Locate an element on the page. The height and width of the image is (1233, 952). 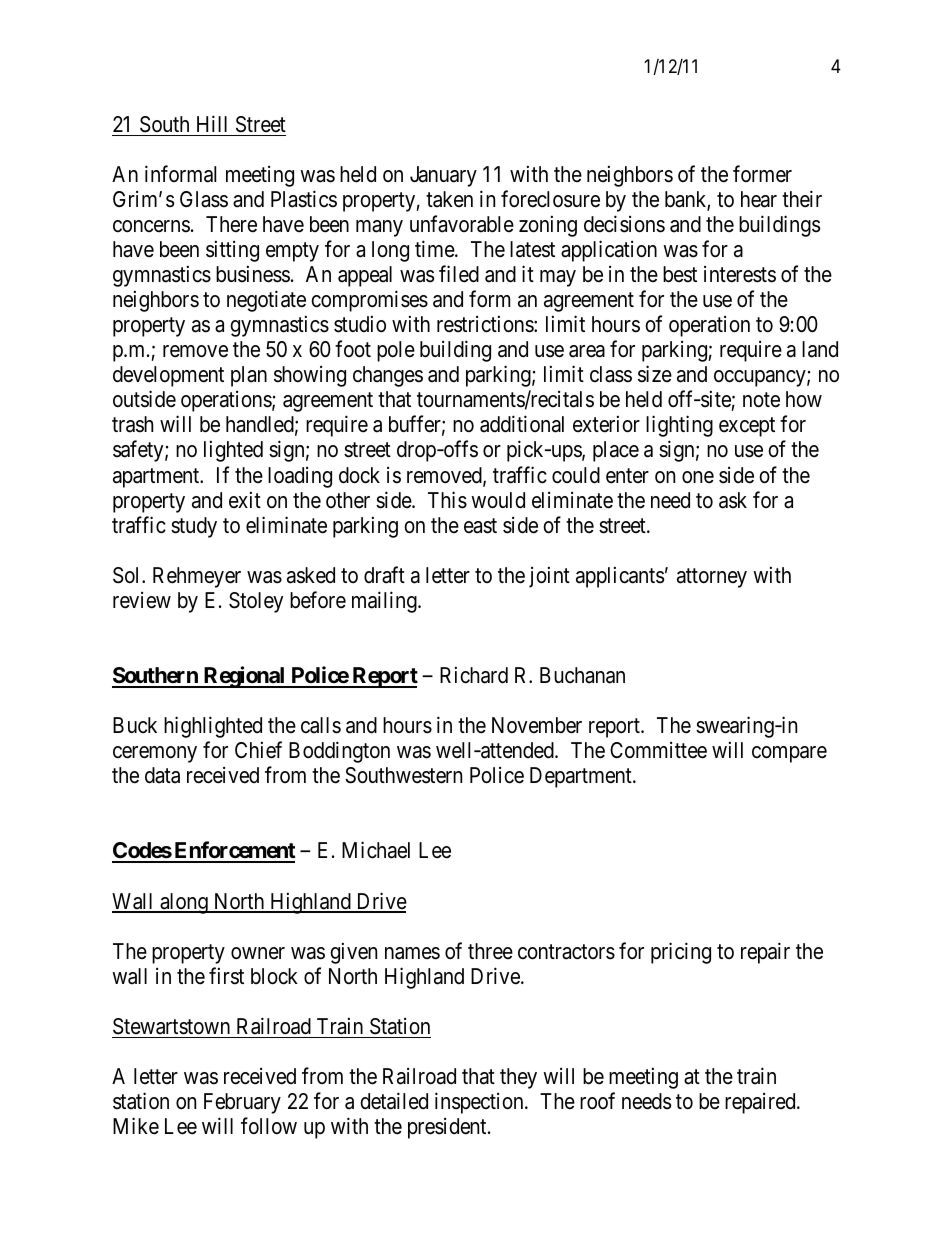
This is located at coordinates (447, 500).
